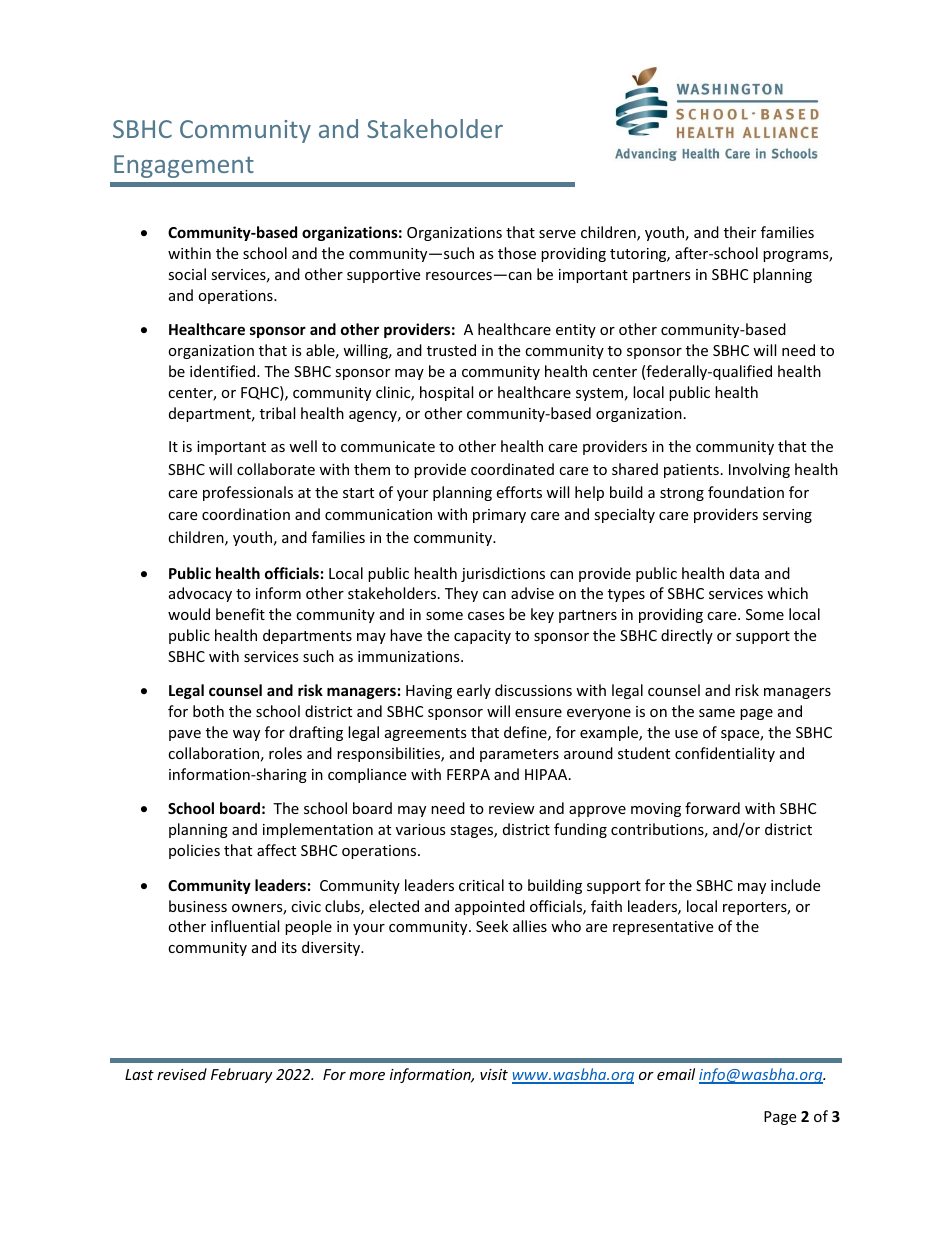 Image resolution: width=952 pixels, height=1233 pixels. Describe the element at coordinates (446, 393) in the screenshot. I see `hospital` at that location.
